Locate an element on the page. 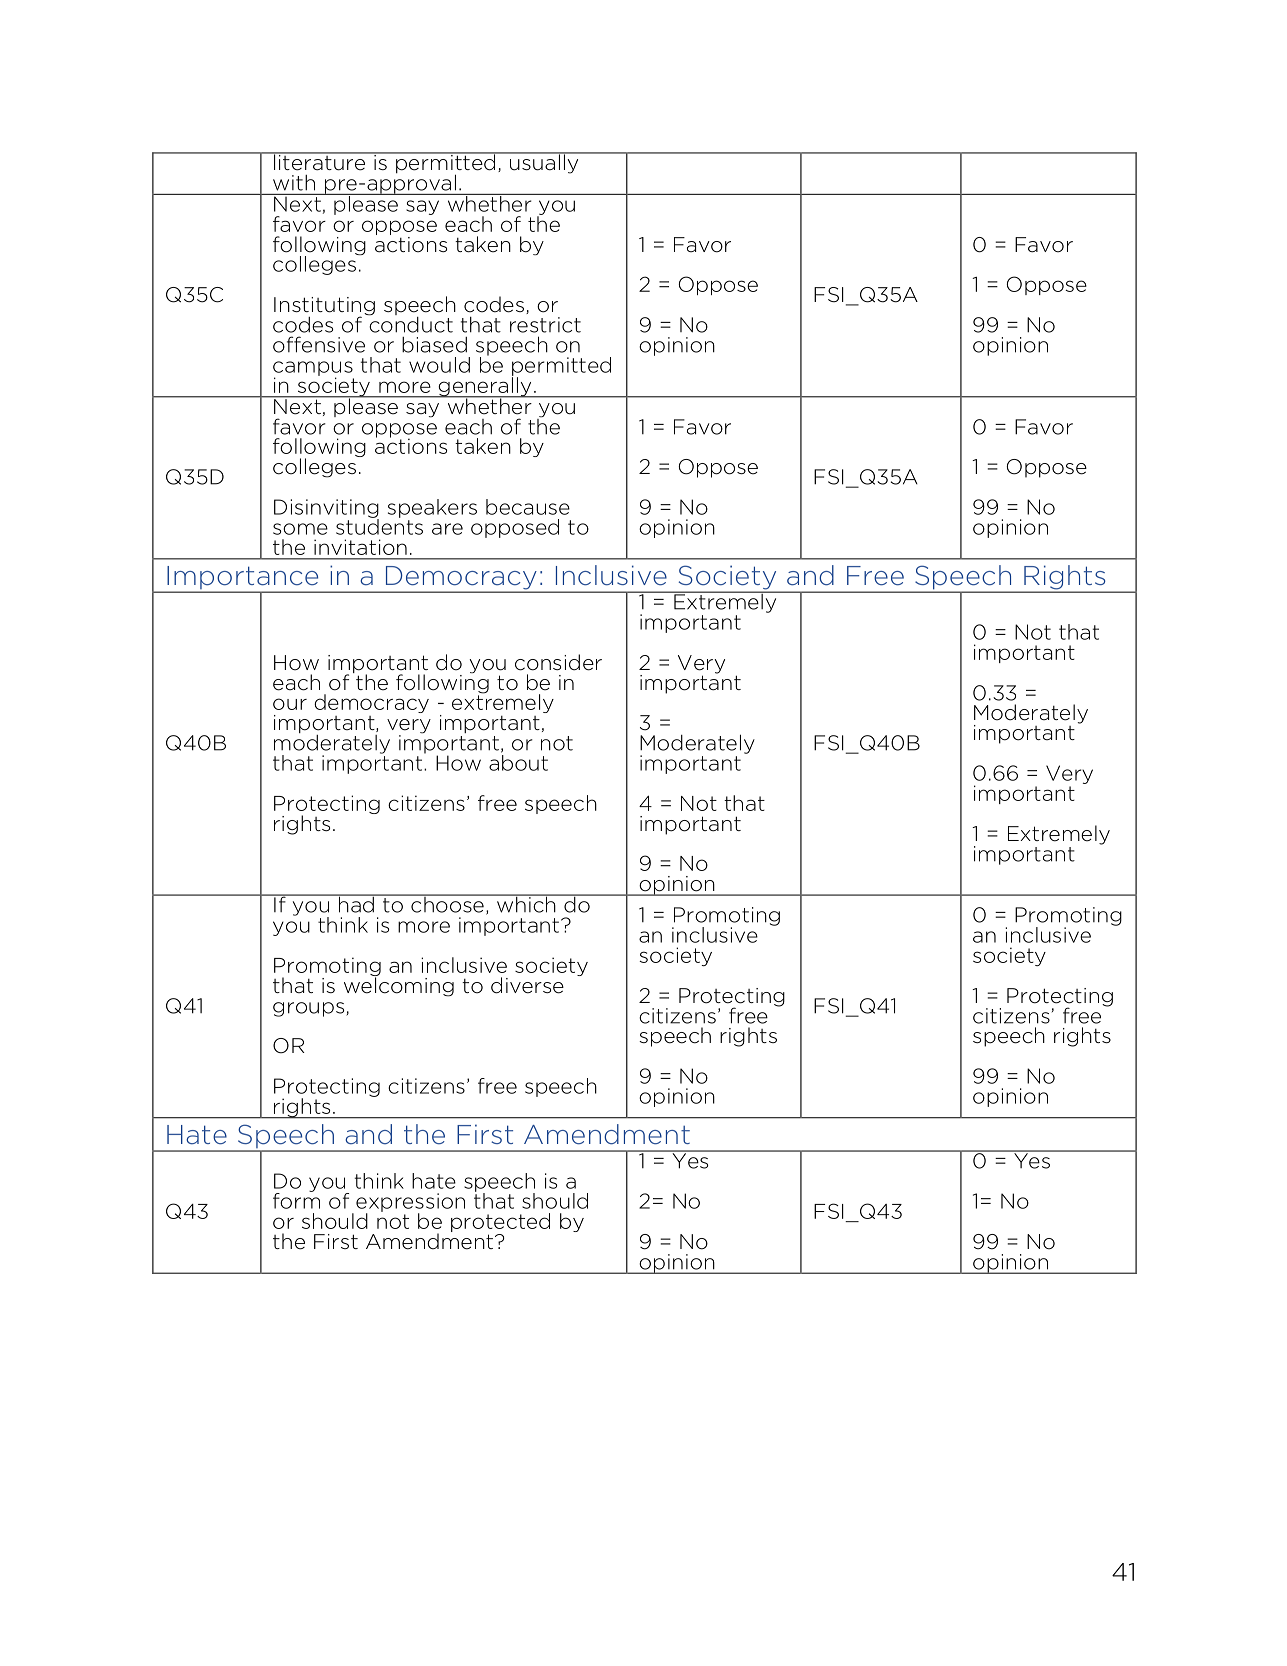 The width and height of the page is (1287, 1666). protected is located at coordinates (500, 1224).
